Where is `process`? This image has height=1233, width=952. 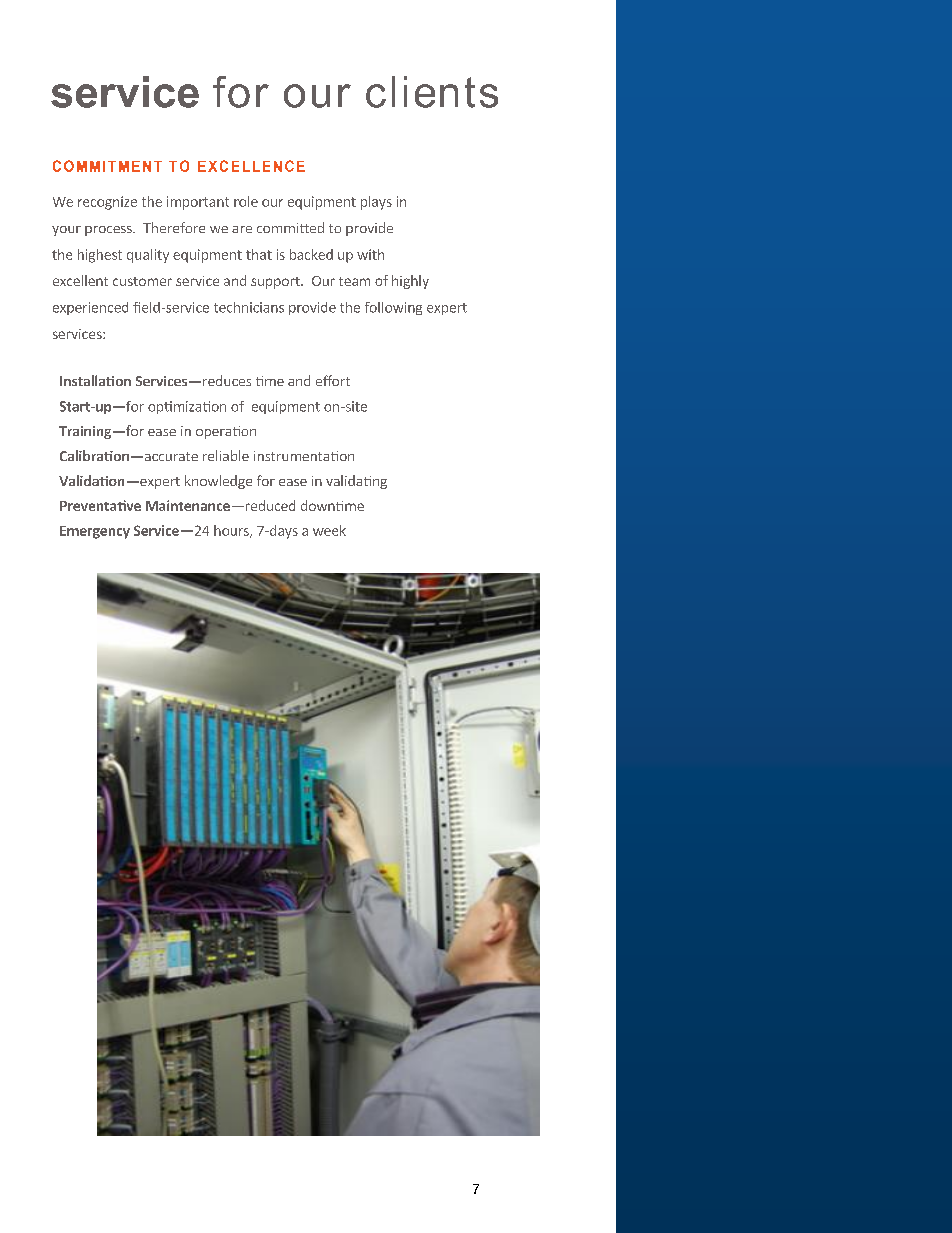 process is located at coordinates (109, 231).
